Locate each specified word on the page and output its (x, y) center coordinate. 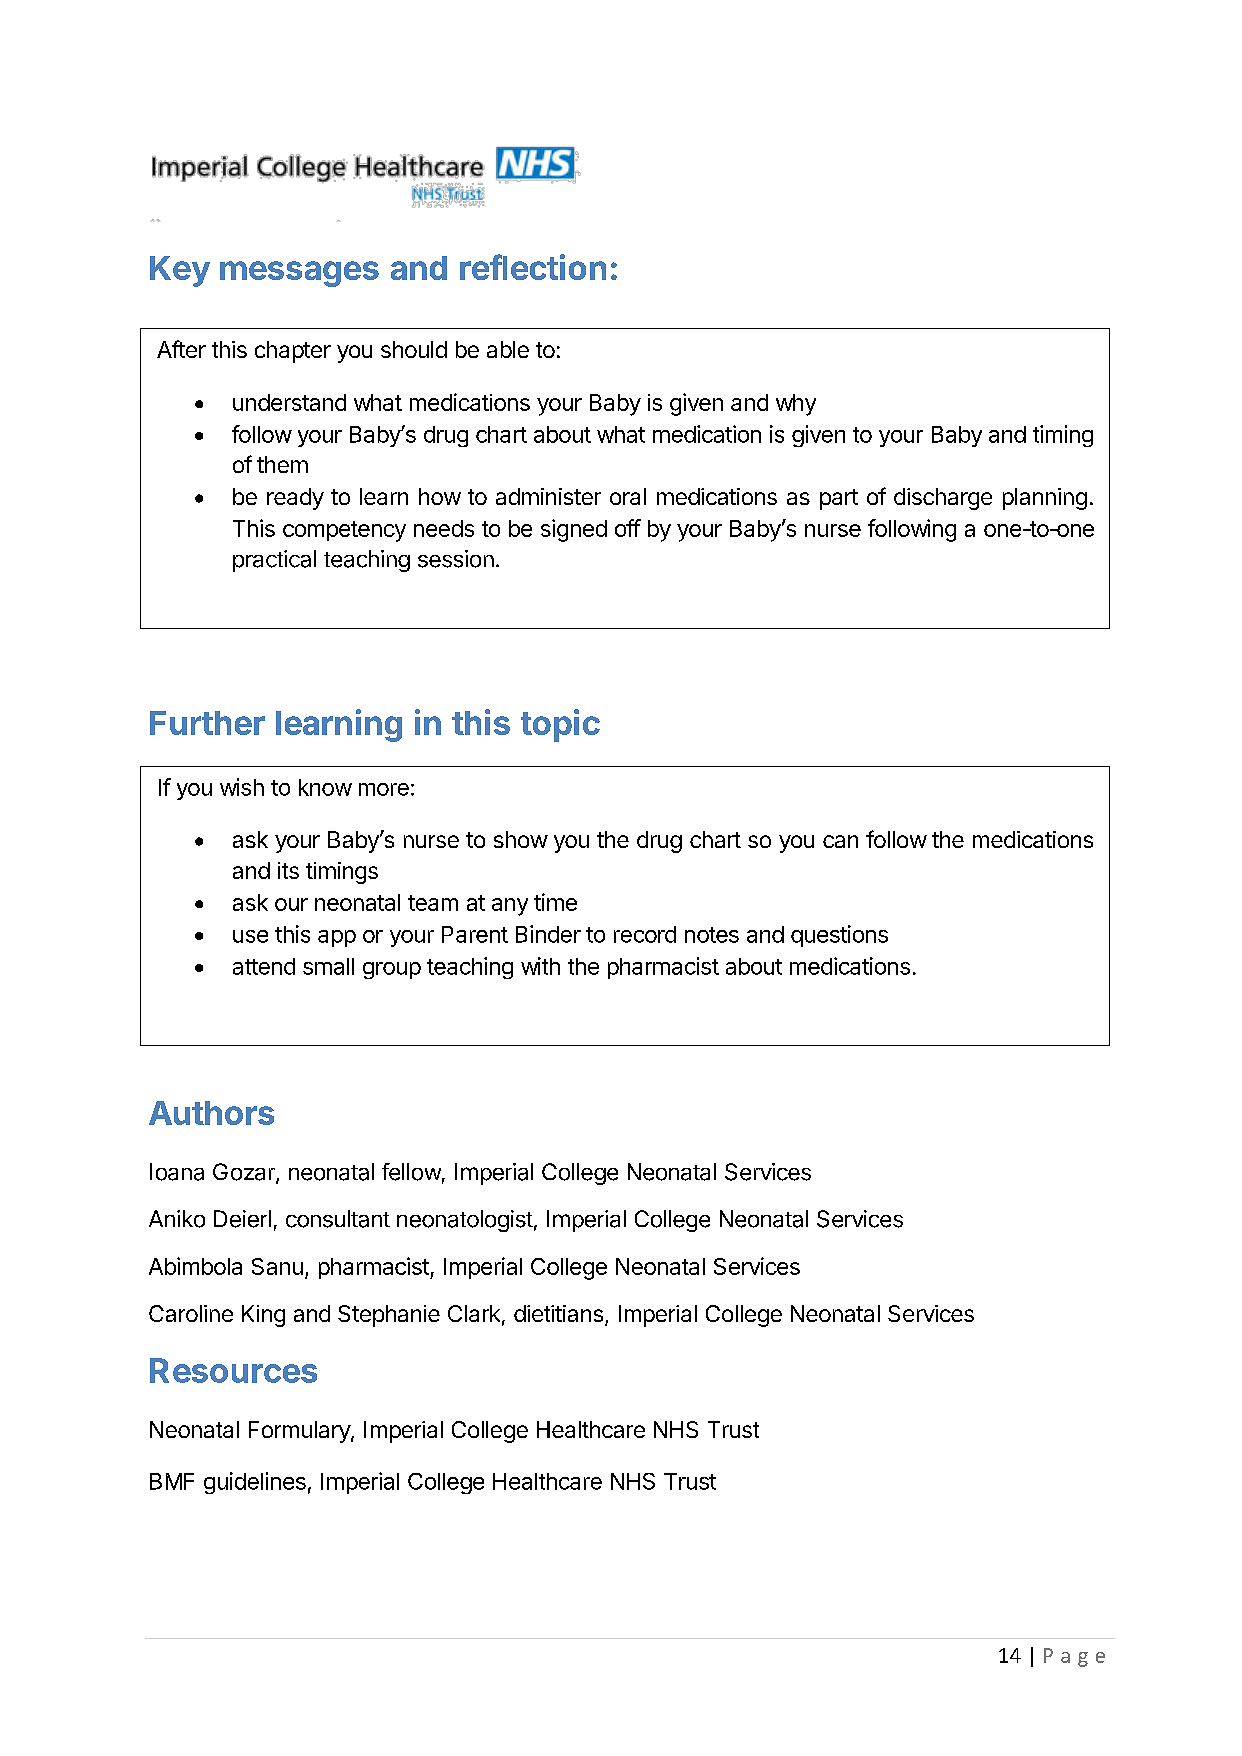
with (540, 966)
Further (207, 723)
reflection (533, 267)
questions (839, 936)
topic (560, 725)
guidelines (255, 1483)
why (796, 405)
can (840, 841)
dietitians (558, 1313)
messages (299, 274)
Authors (211, 1113)
